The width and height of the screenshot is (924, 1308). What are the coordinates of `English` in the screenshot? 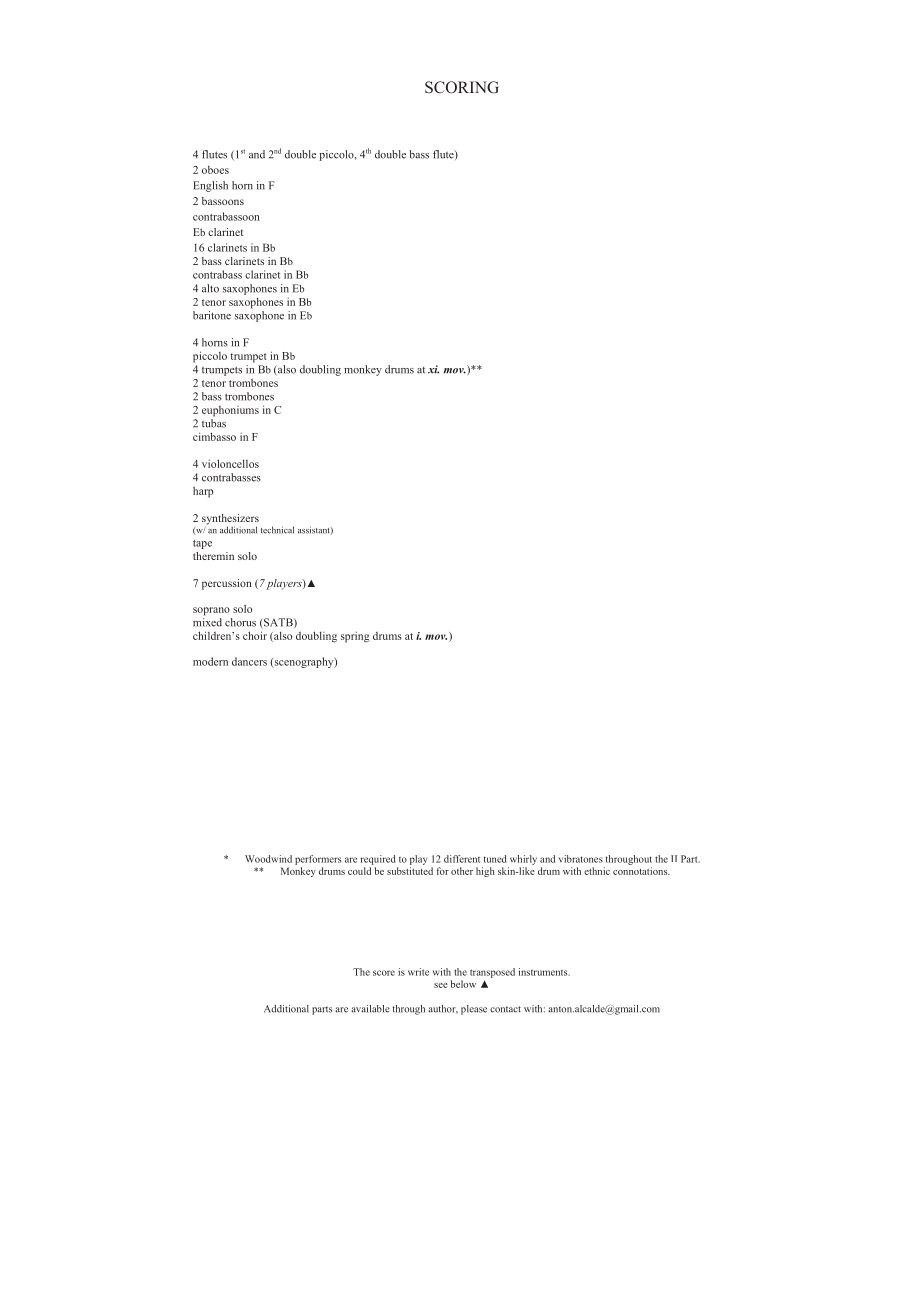 It's located at (210, 186).
